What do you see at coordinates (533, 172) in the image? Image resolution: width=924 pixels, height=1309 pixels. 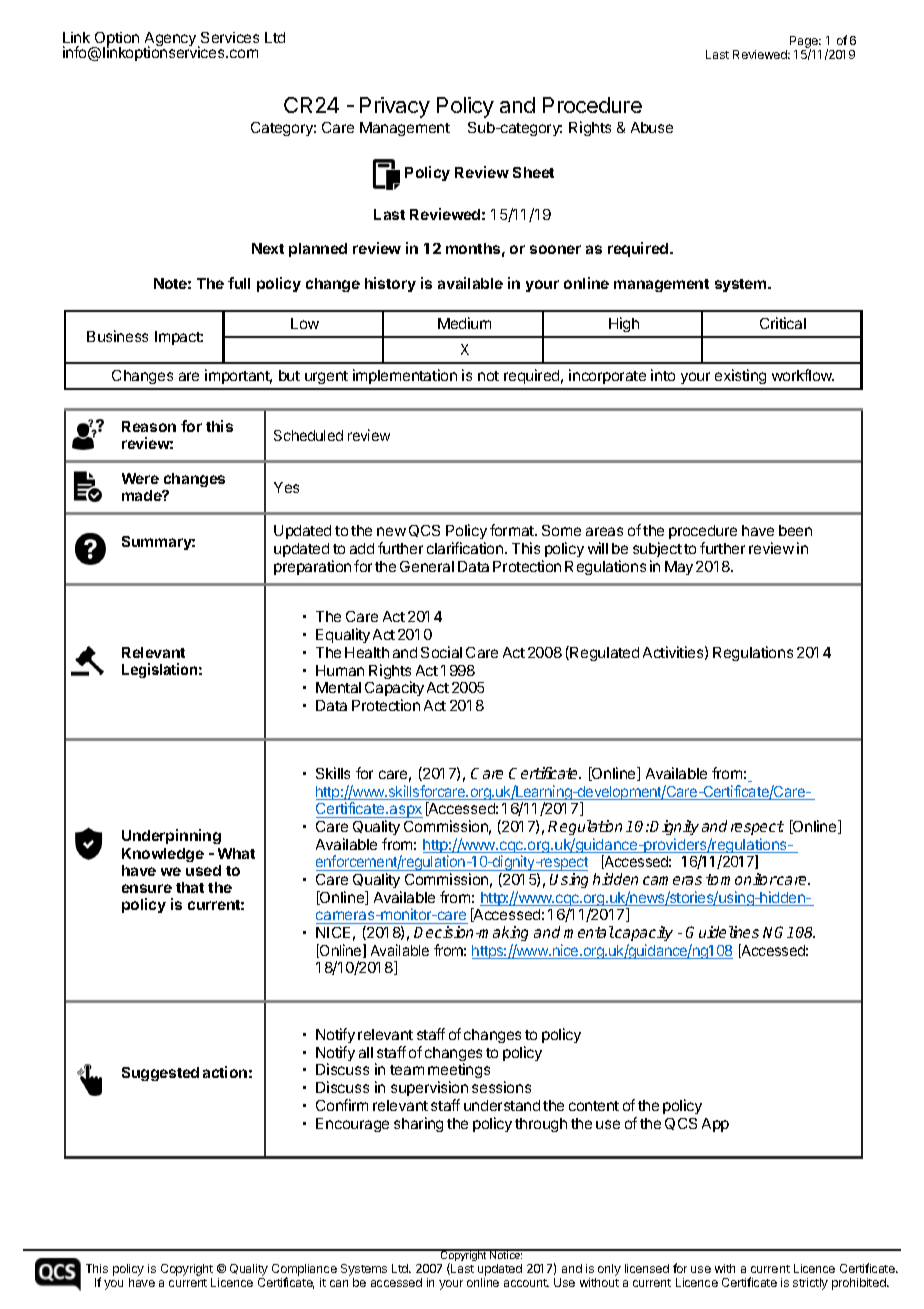 I see `Sheet` at bounding box center [533, 172].
